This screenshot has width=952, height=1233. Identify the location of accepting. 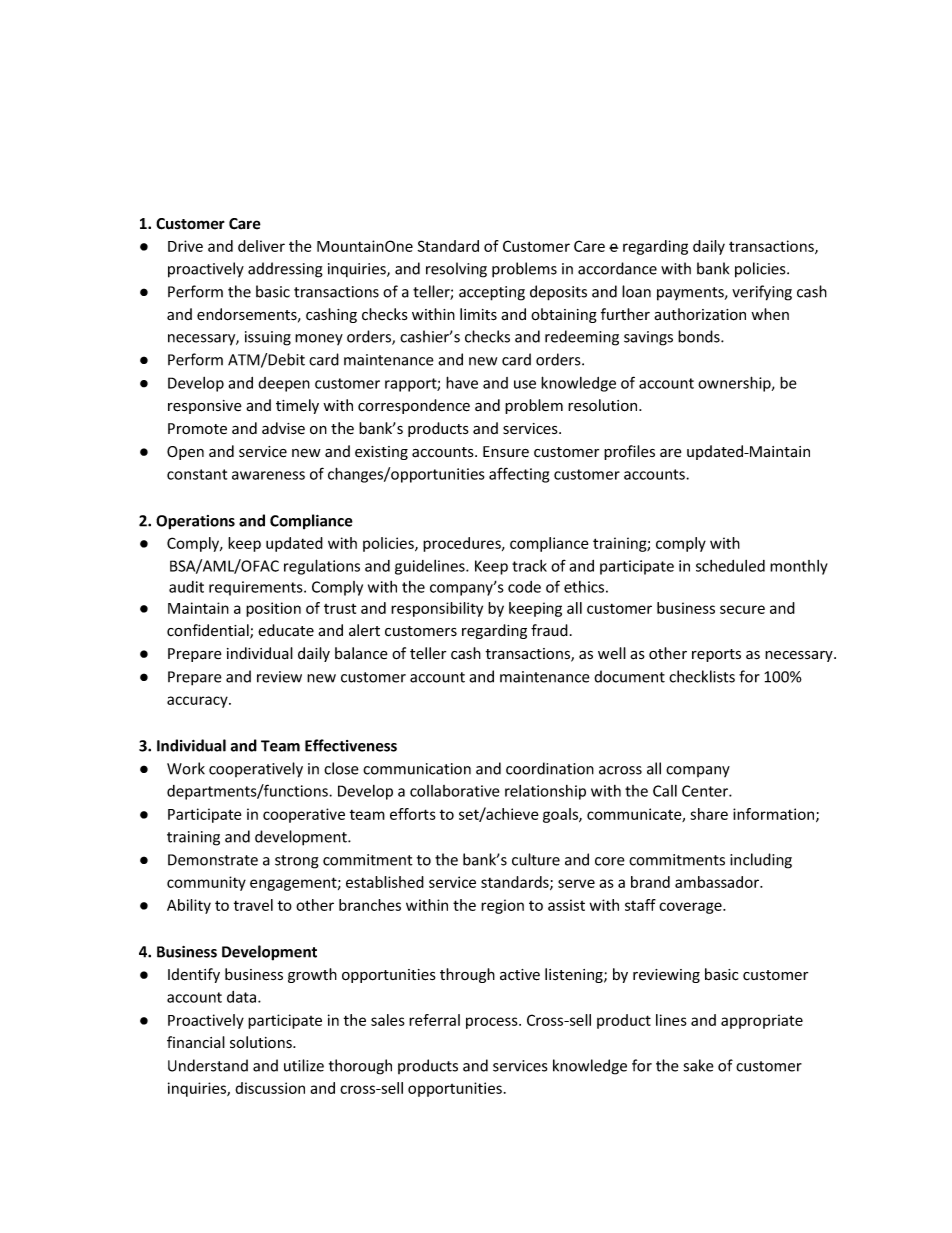
(492, 293).
